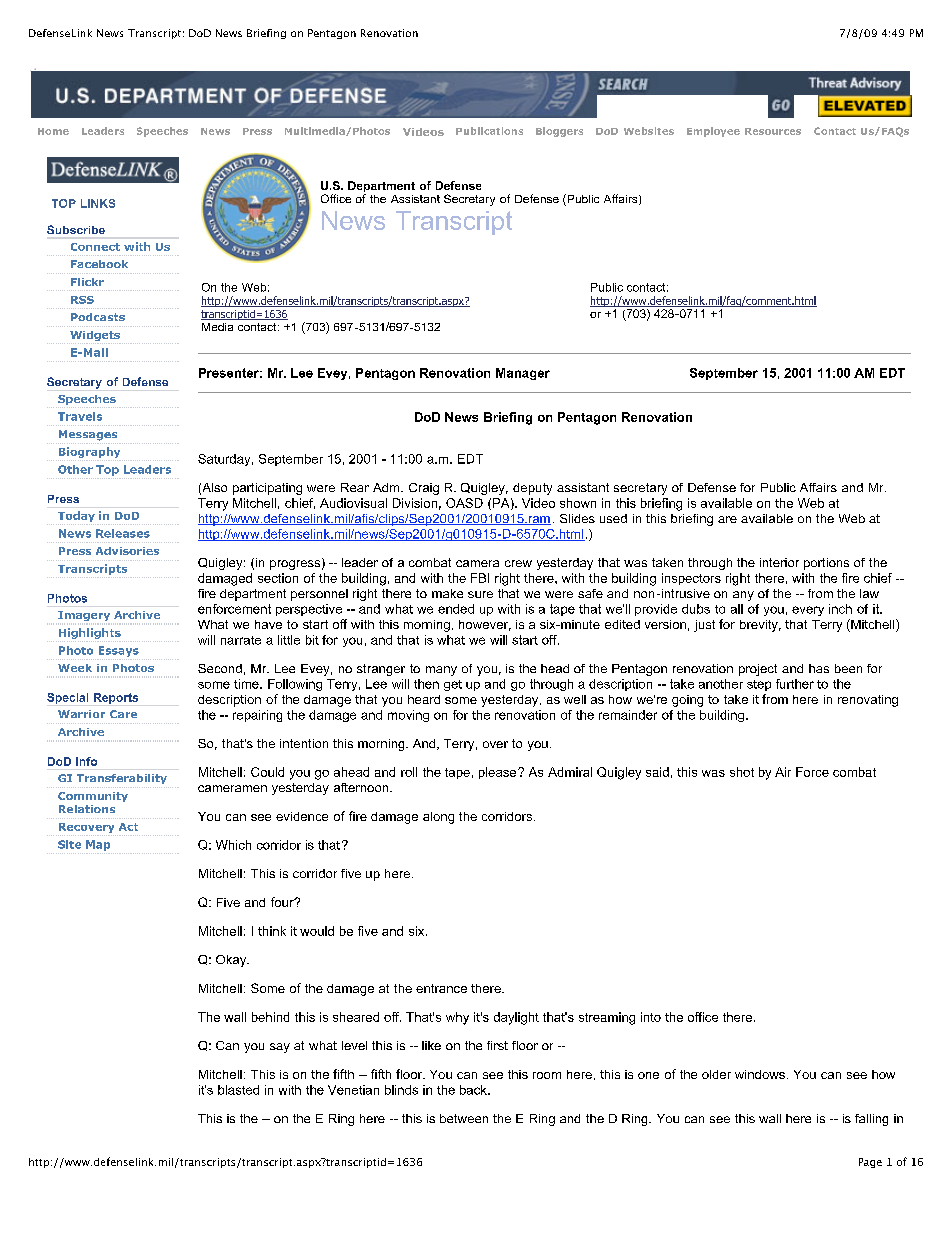  I want to click on many, so click(441, 671).
